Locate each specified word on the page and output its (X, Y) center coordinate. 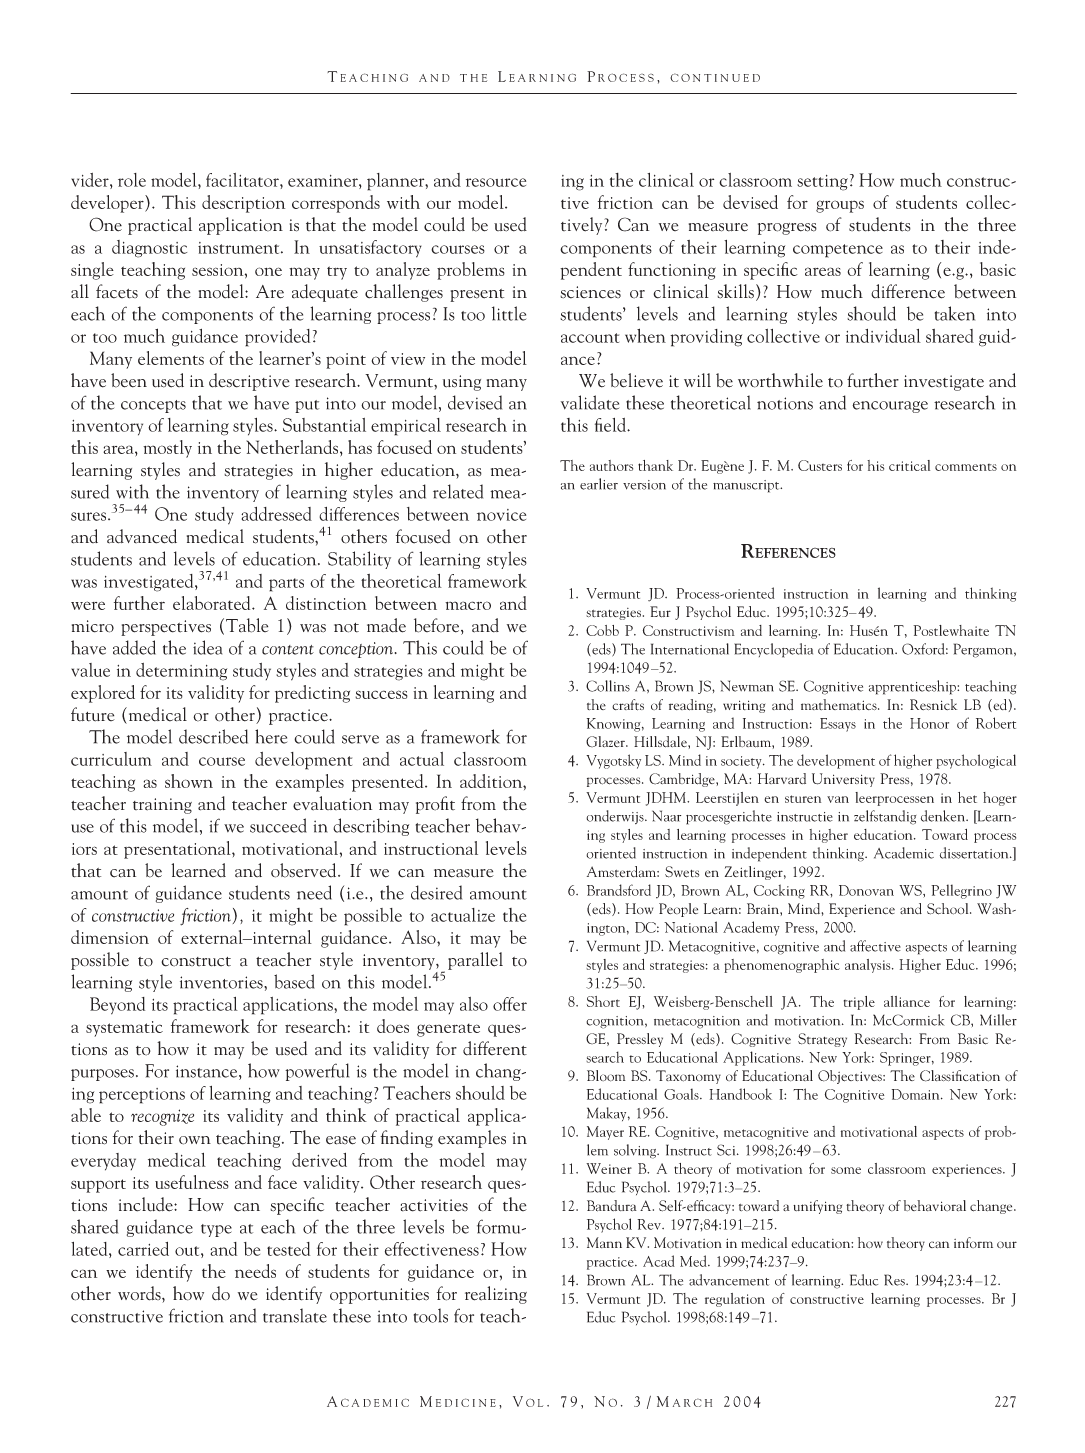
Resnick (933, 704)
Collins (608, 686)
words (140, 1294)
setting (822, 183)
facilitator (243, 180)
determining (181, 672)
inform (973, 1242)
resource (496, 182)
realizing (496, 1295)
